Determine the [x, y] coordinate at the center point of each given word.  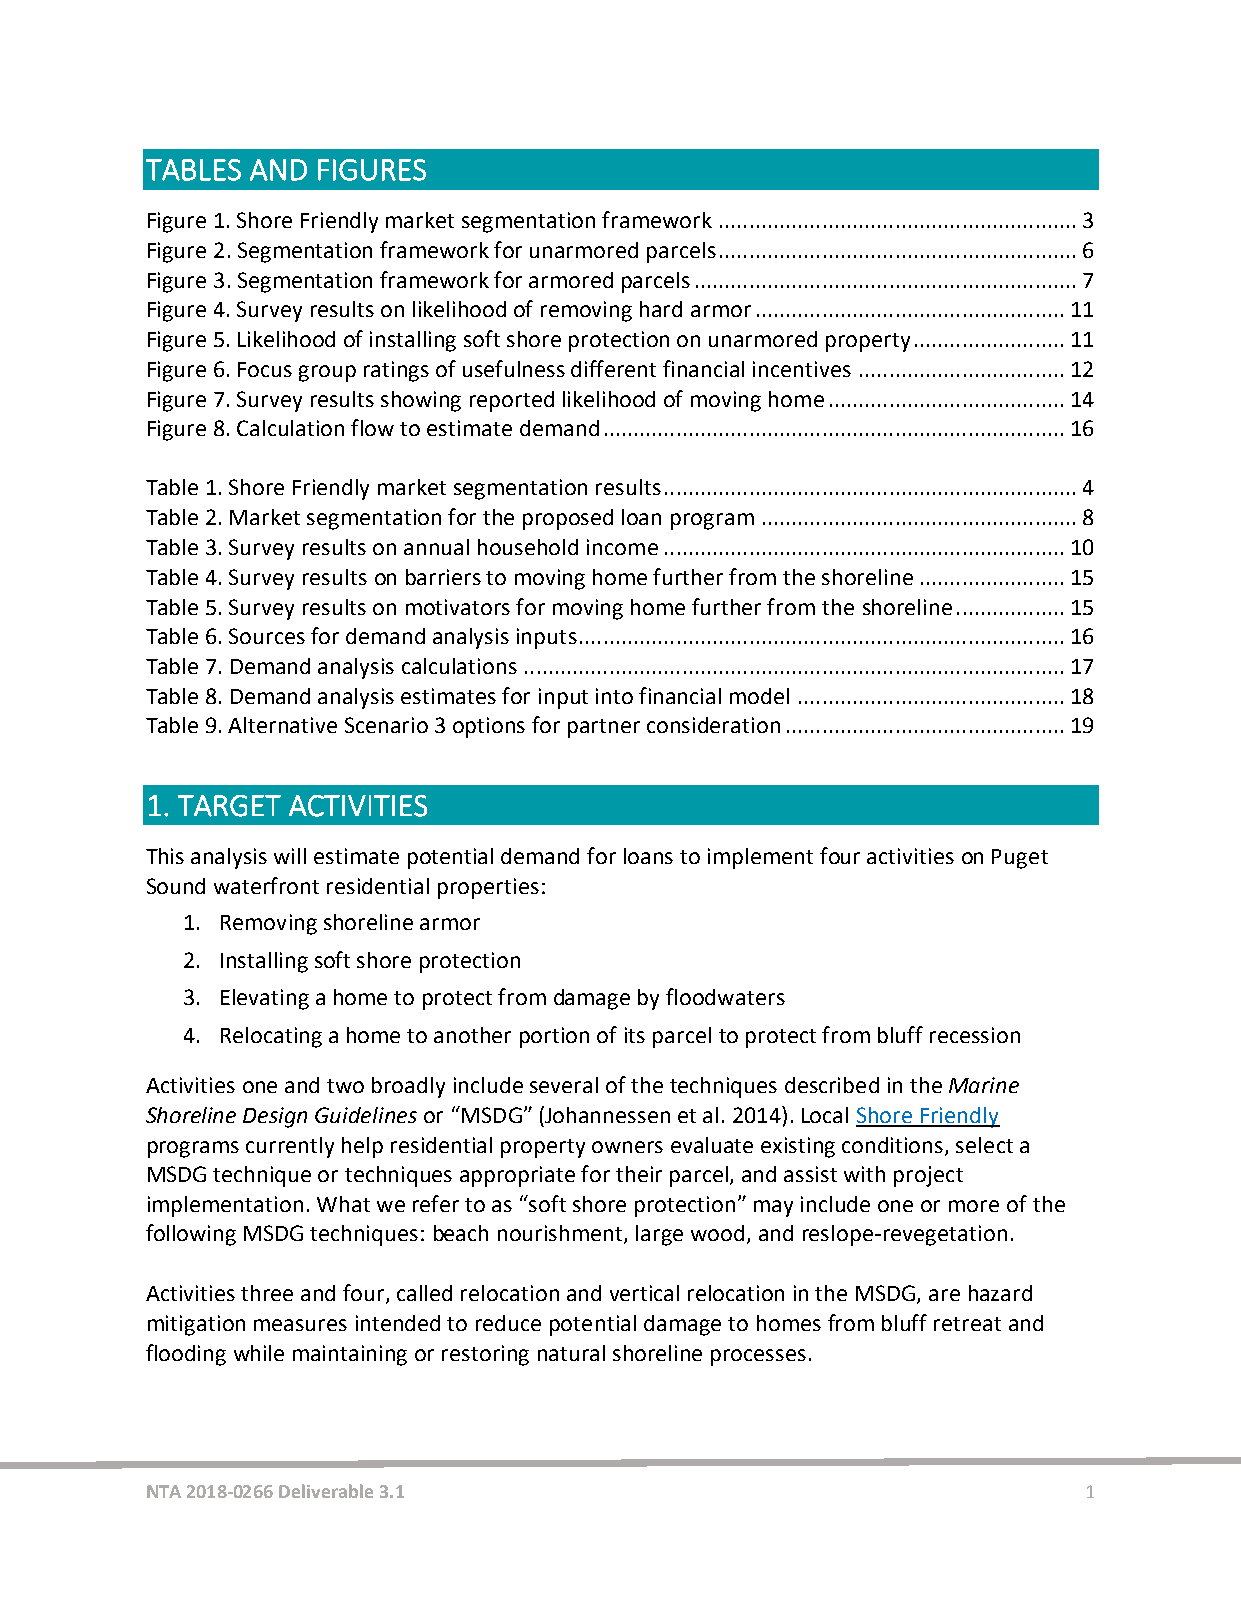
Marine [984, 1085]
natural [571, 1353]
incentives [802, 369]
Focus [265, 369]
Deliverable [326, 1491]
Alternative [282, 725]
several [564, 1085]
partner [604, 728]
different [613, 368]
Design [275, 1117]
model [759, 696]
